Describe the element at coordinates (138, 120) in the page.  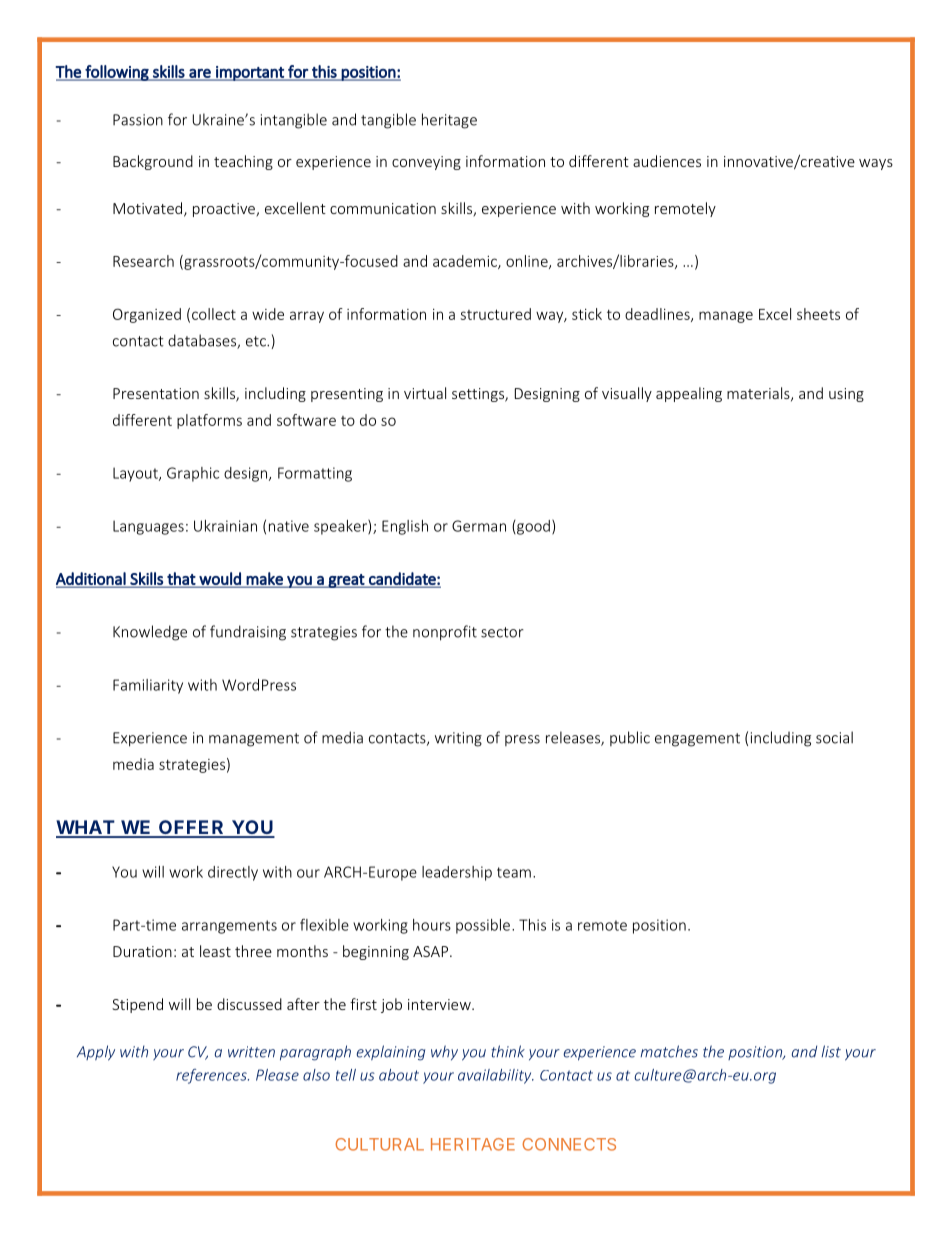
I see `Passion` at that location.
